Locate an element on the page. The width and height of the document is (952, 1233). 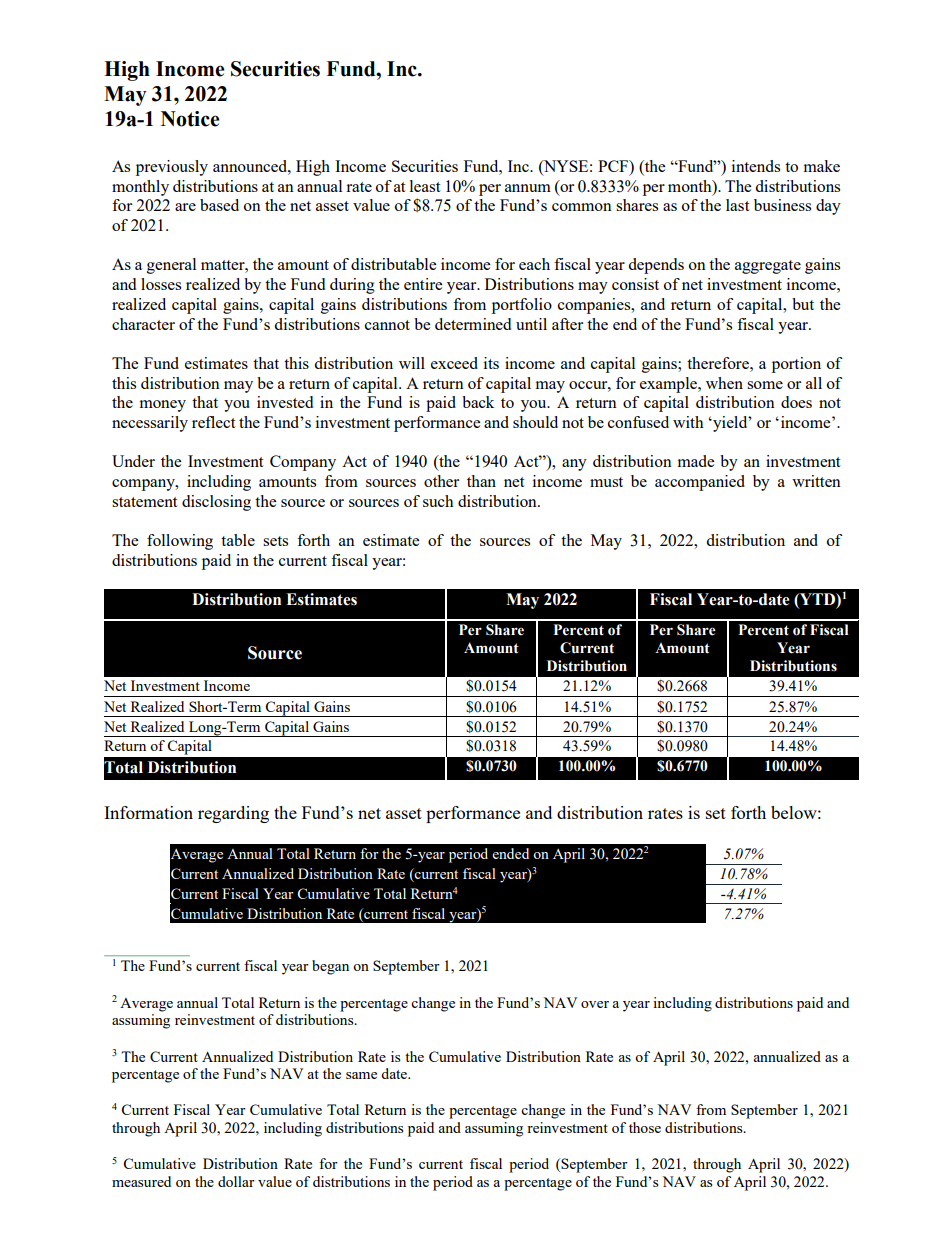
accompanied is located at coordinates (700, 483).
